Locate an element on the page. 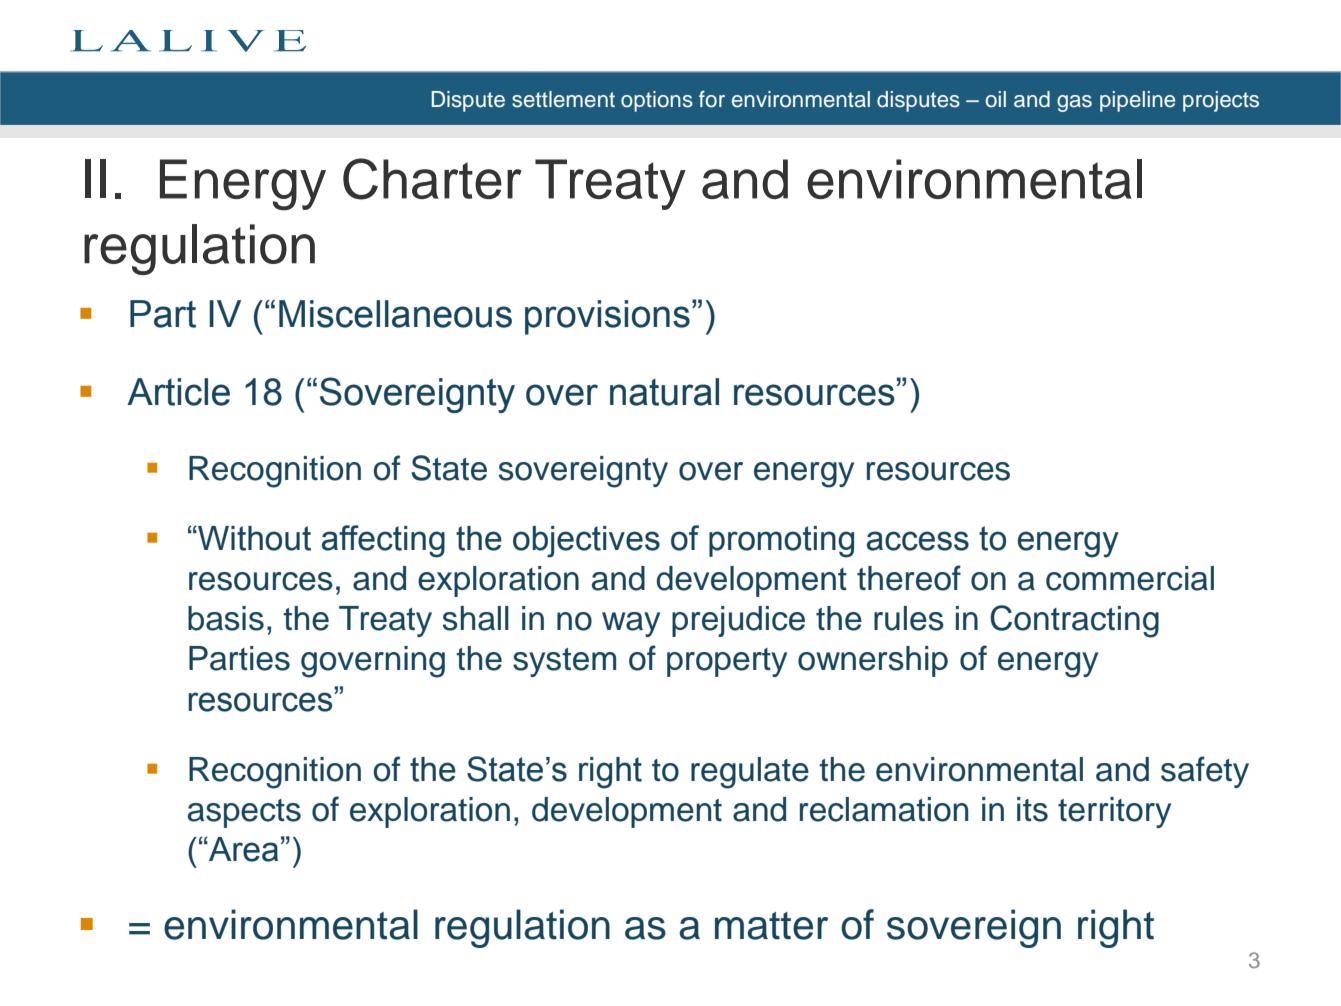 This document has height=1006, width=1341. commercial is located at coordinates (1130, 578).
